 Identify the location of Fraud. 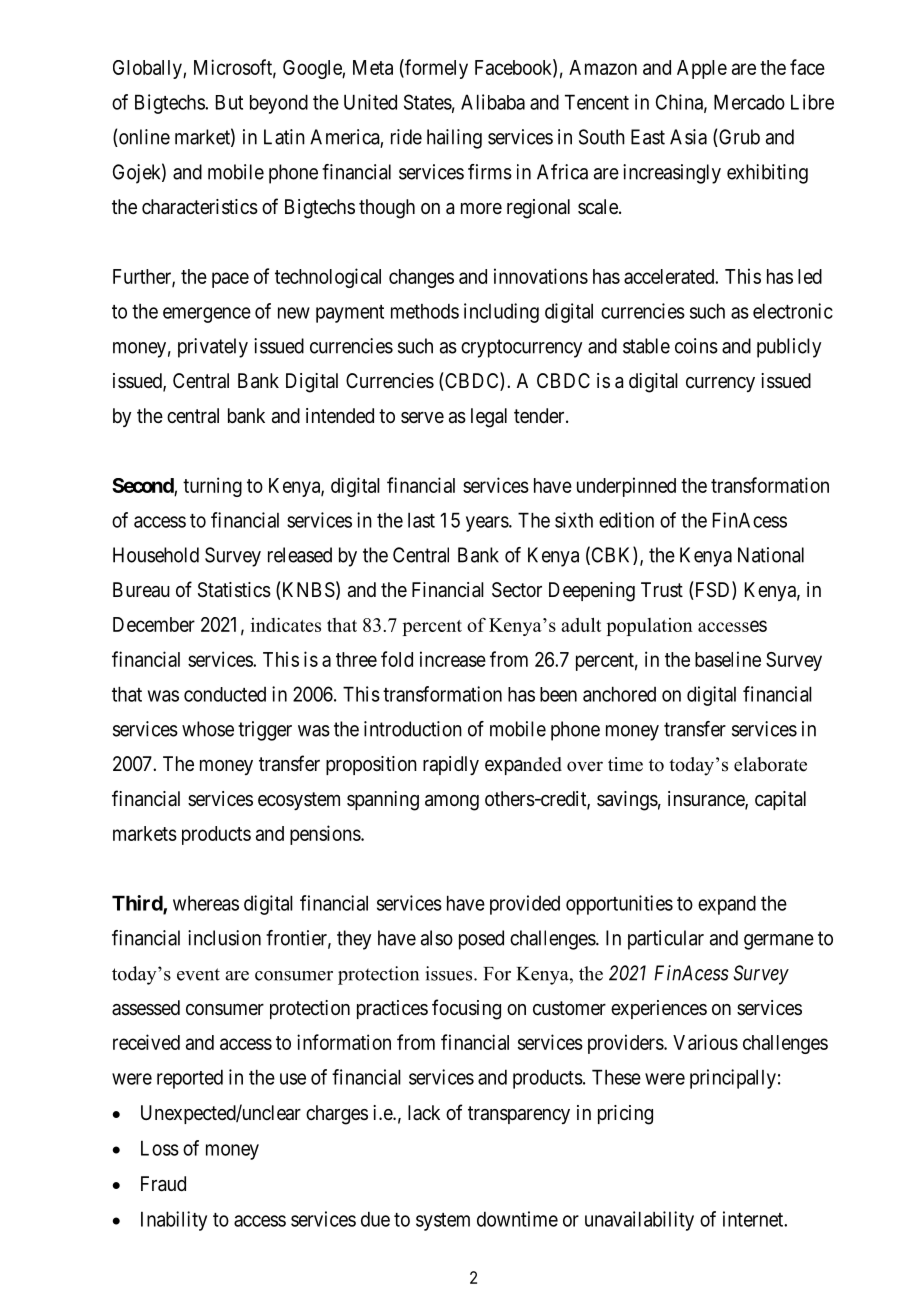
(163, 1184).
